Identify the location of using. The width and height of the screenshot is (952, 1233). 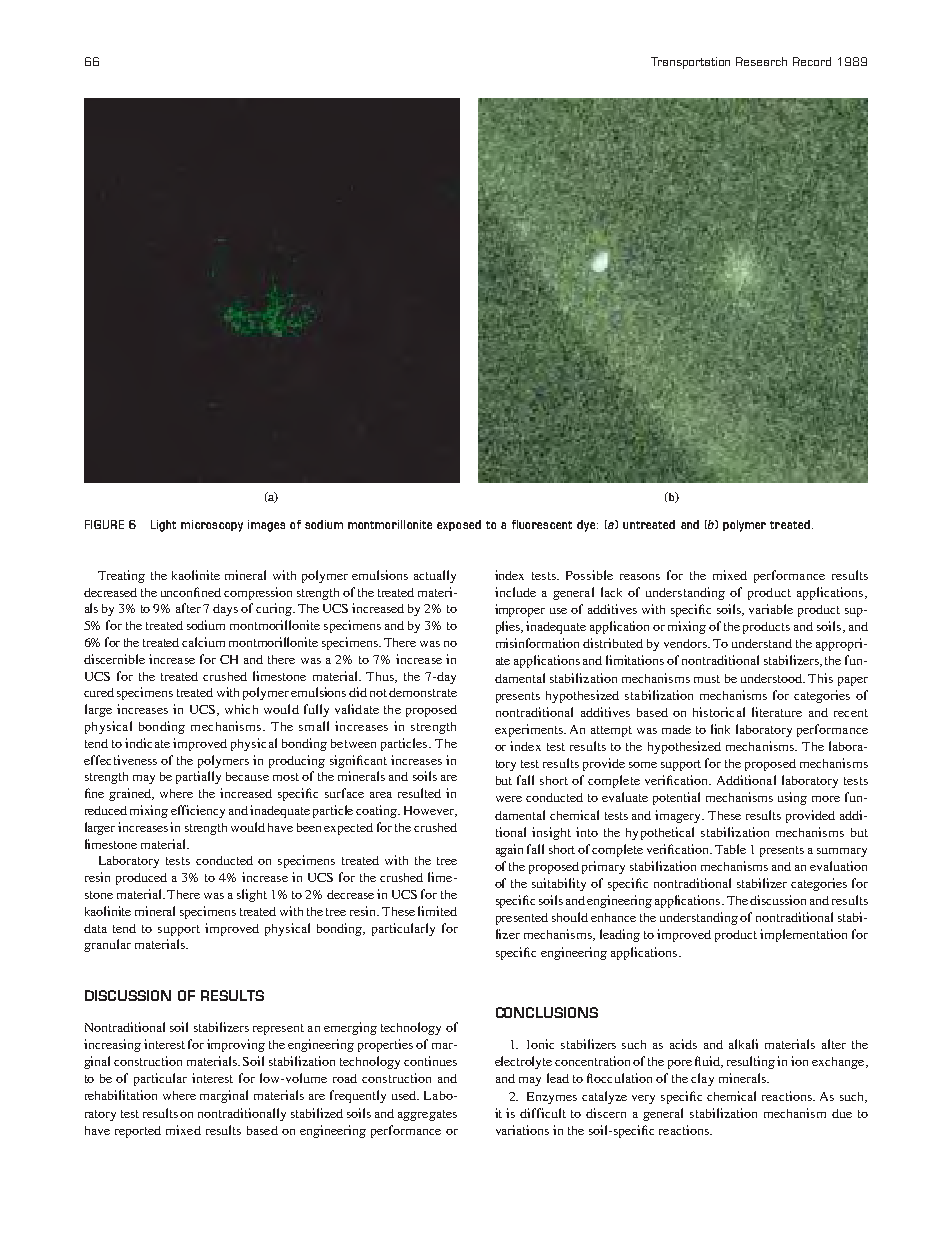
(792, 798).
